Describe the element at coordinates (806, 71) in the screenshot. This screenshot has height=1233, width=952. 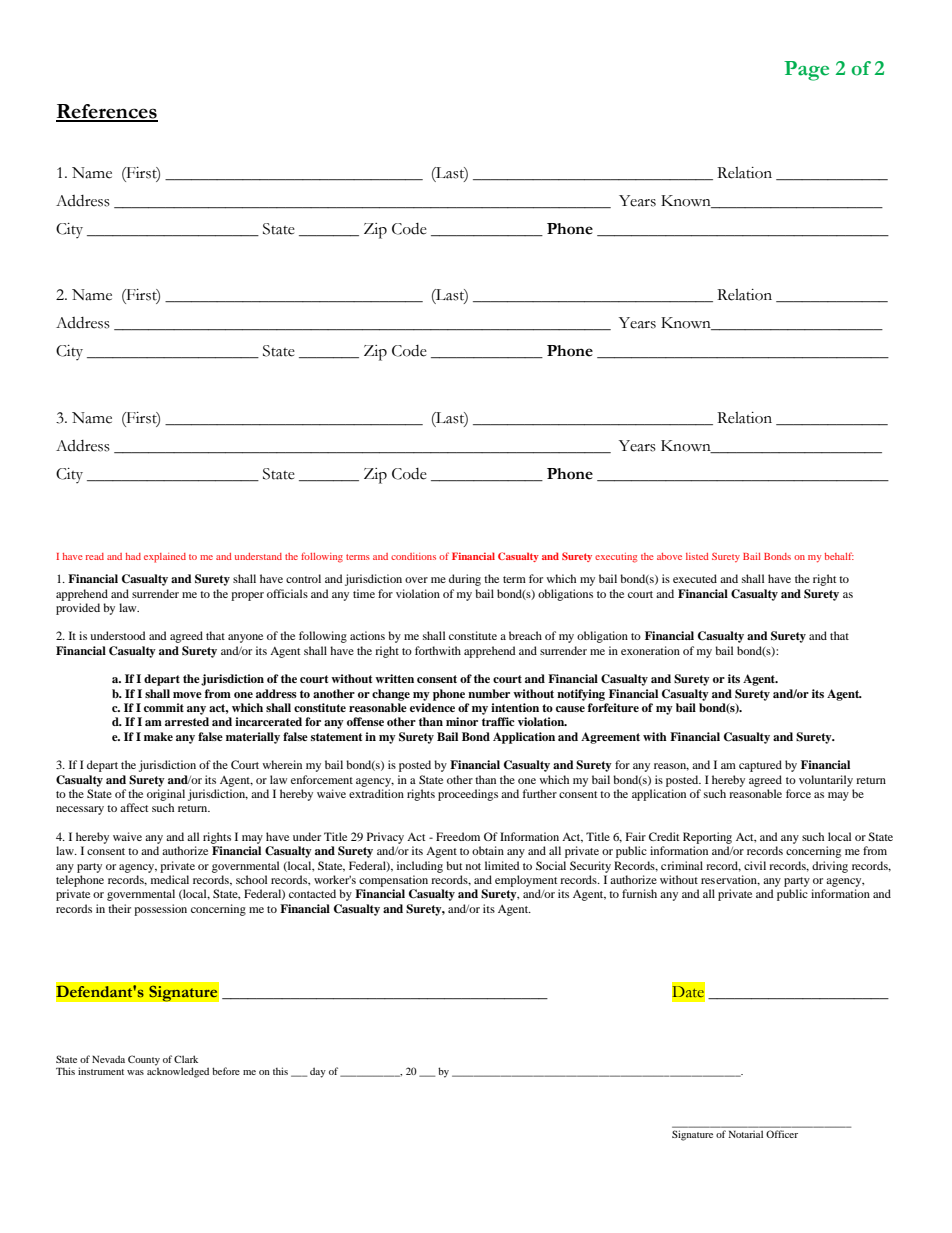
I see `Page` at that location.
